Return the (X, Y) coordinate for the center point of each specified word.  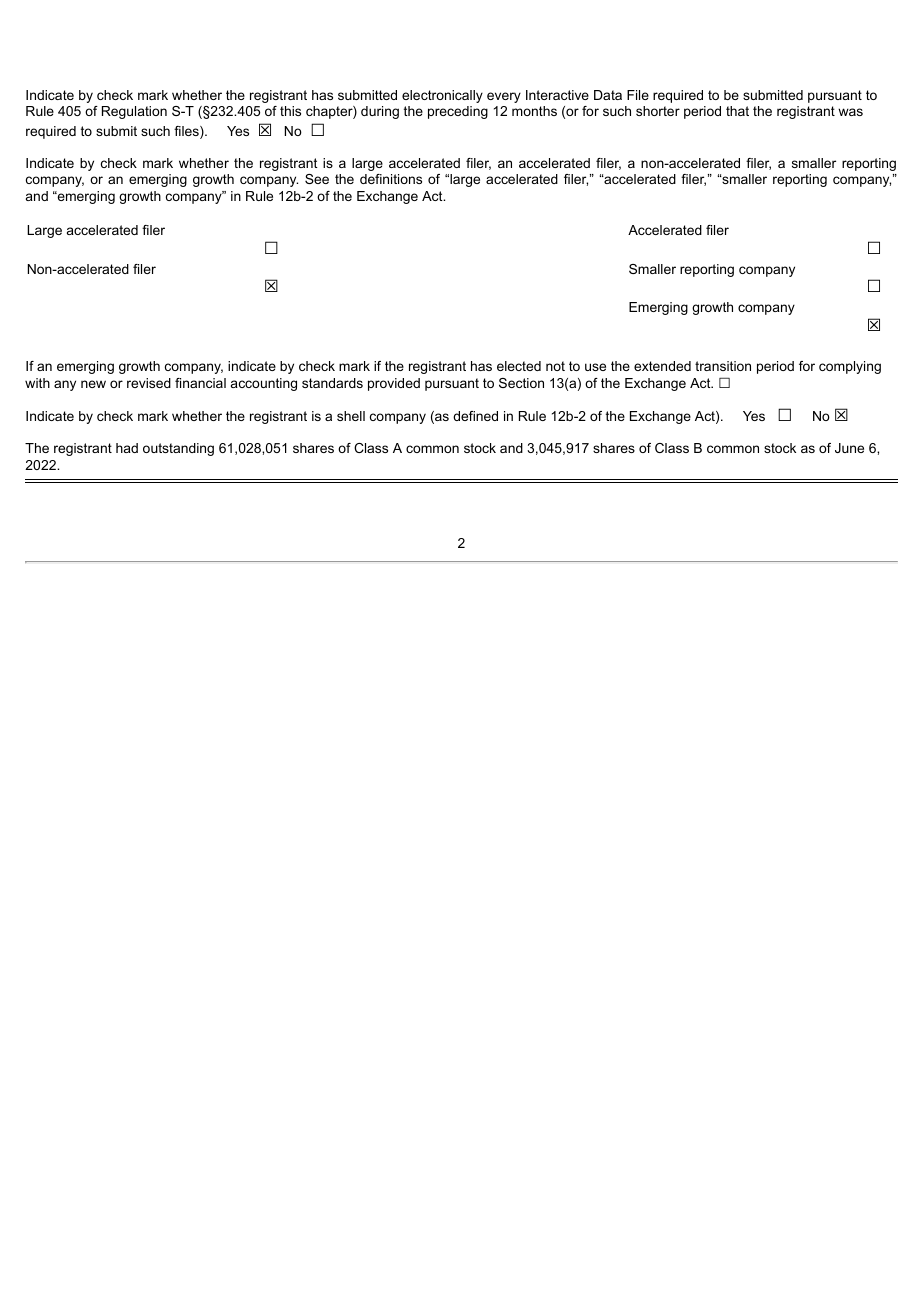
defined (475, 416)
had (127, 448)
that (737, 111)
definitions (391, 179)
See (317, 179)
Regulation (134, 112)
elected (519, 366)
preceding (458, 112)
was (850, 112)
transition (723, 366)
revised (149, 383)
